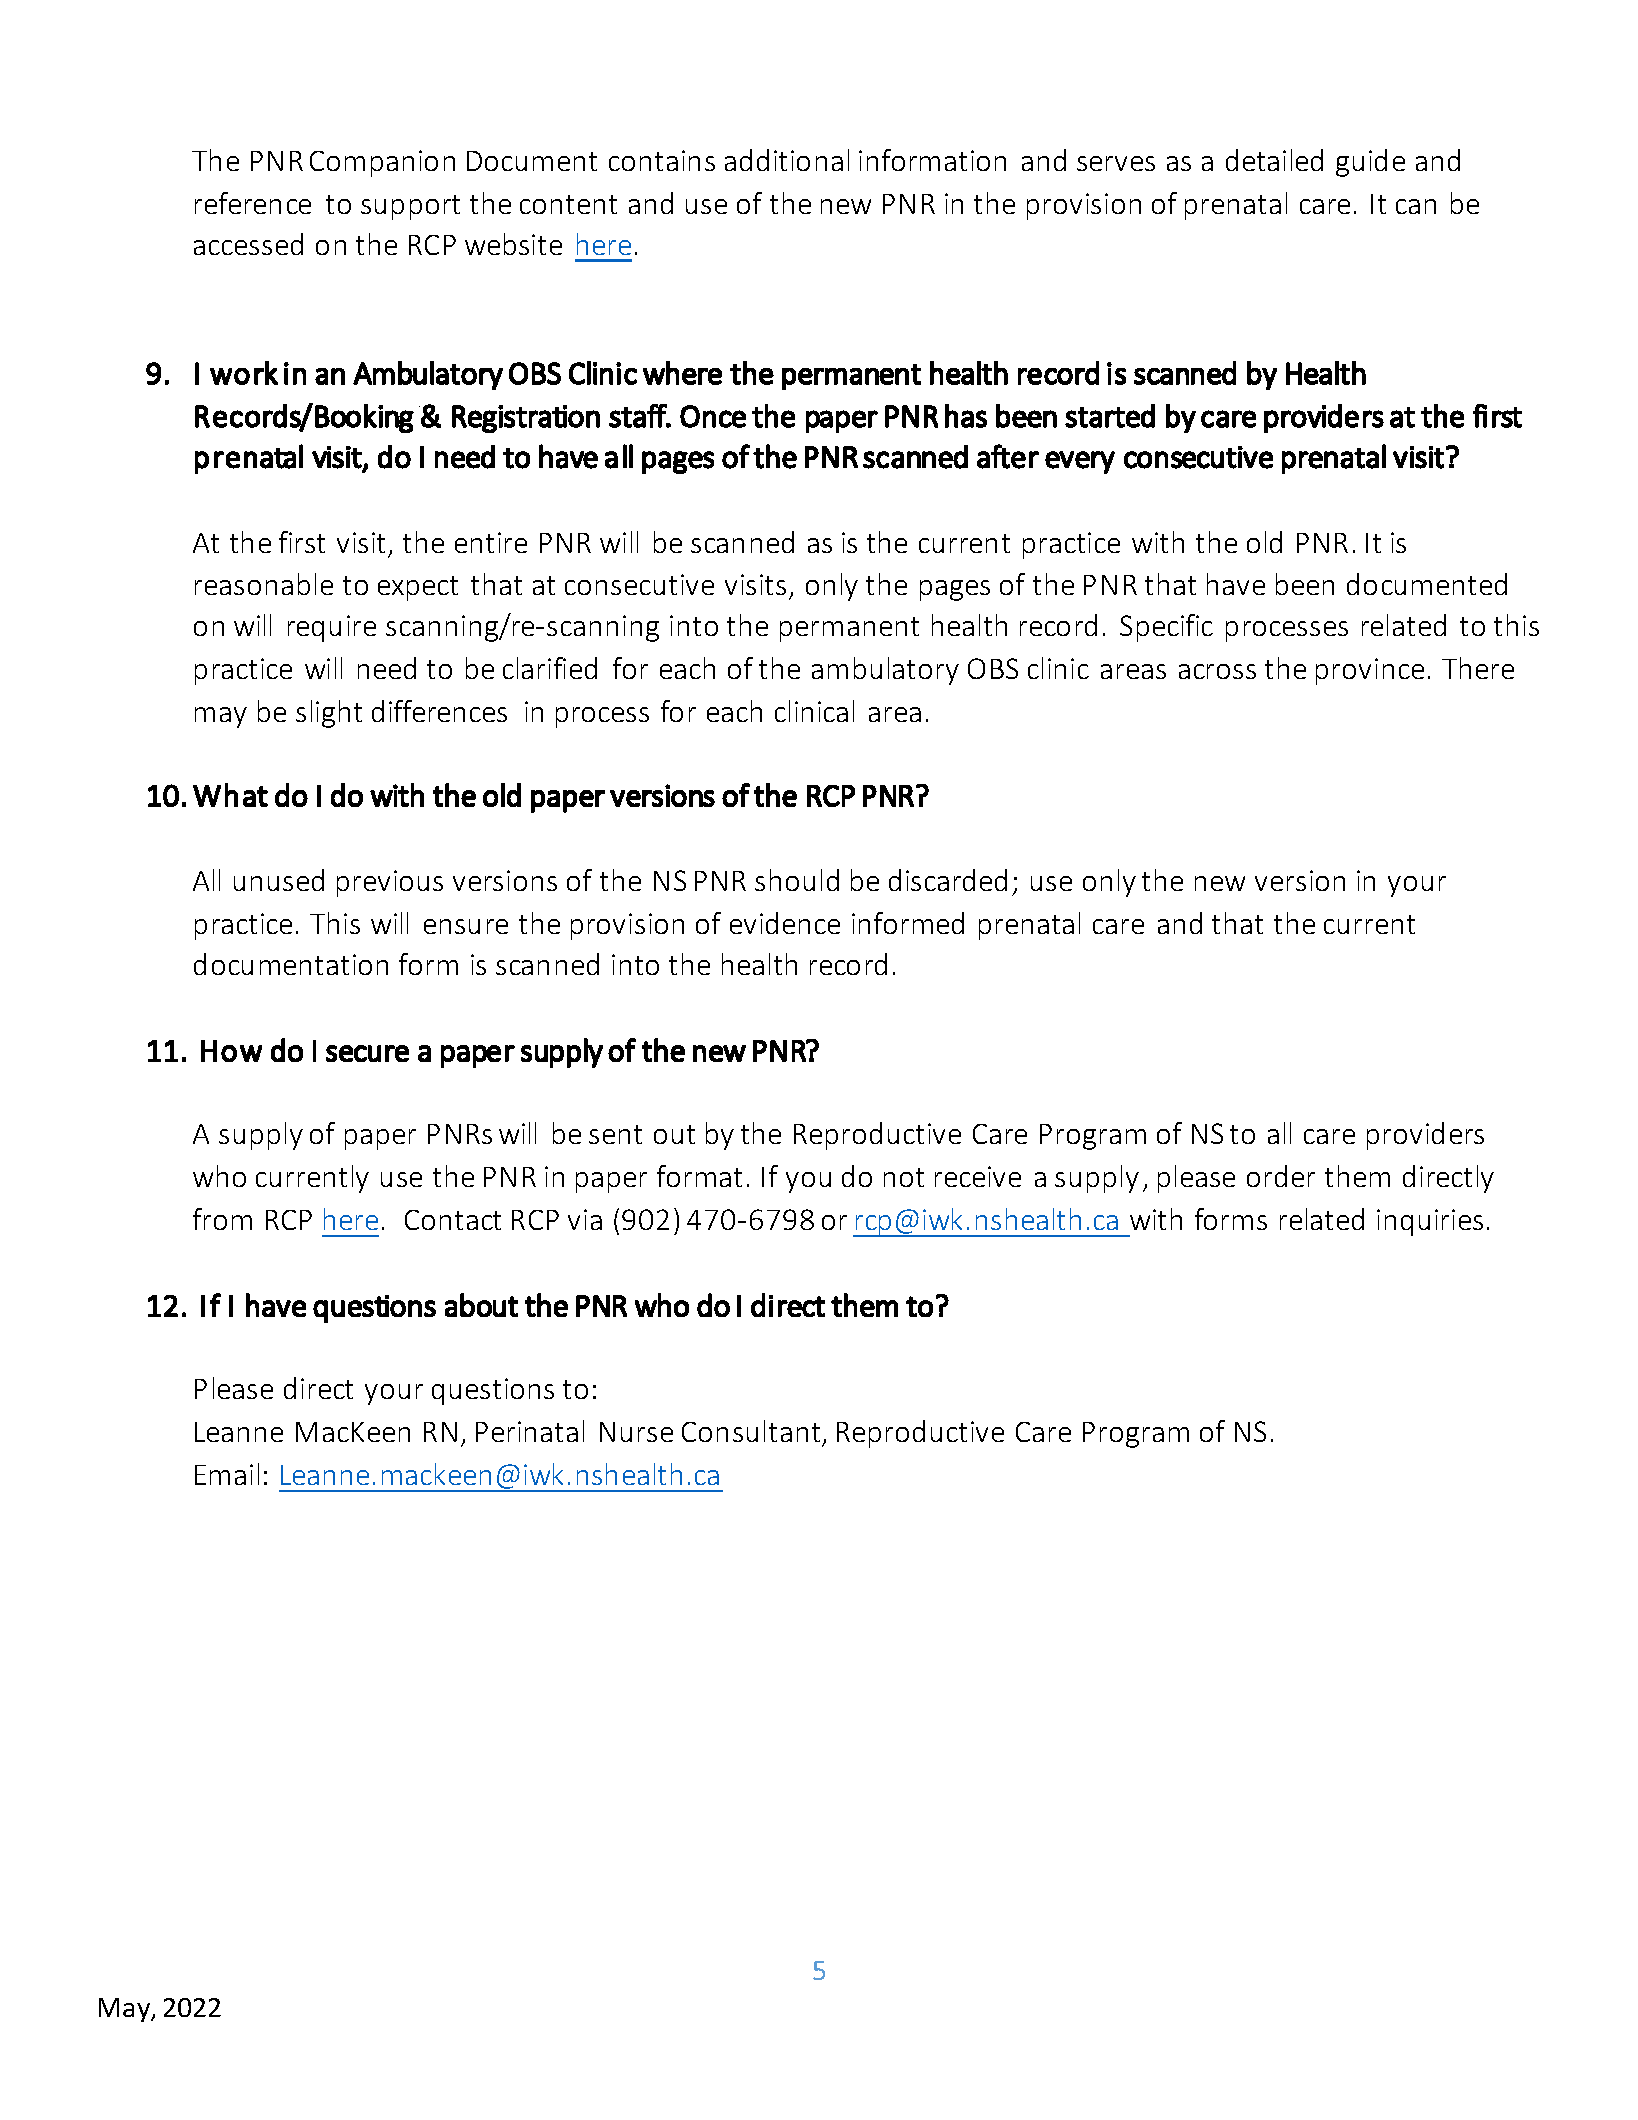 This screenshot has width=1638, height=2120. I want to click on previous, so click(390, 883).
